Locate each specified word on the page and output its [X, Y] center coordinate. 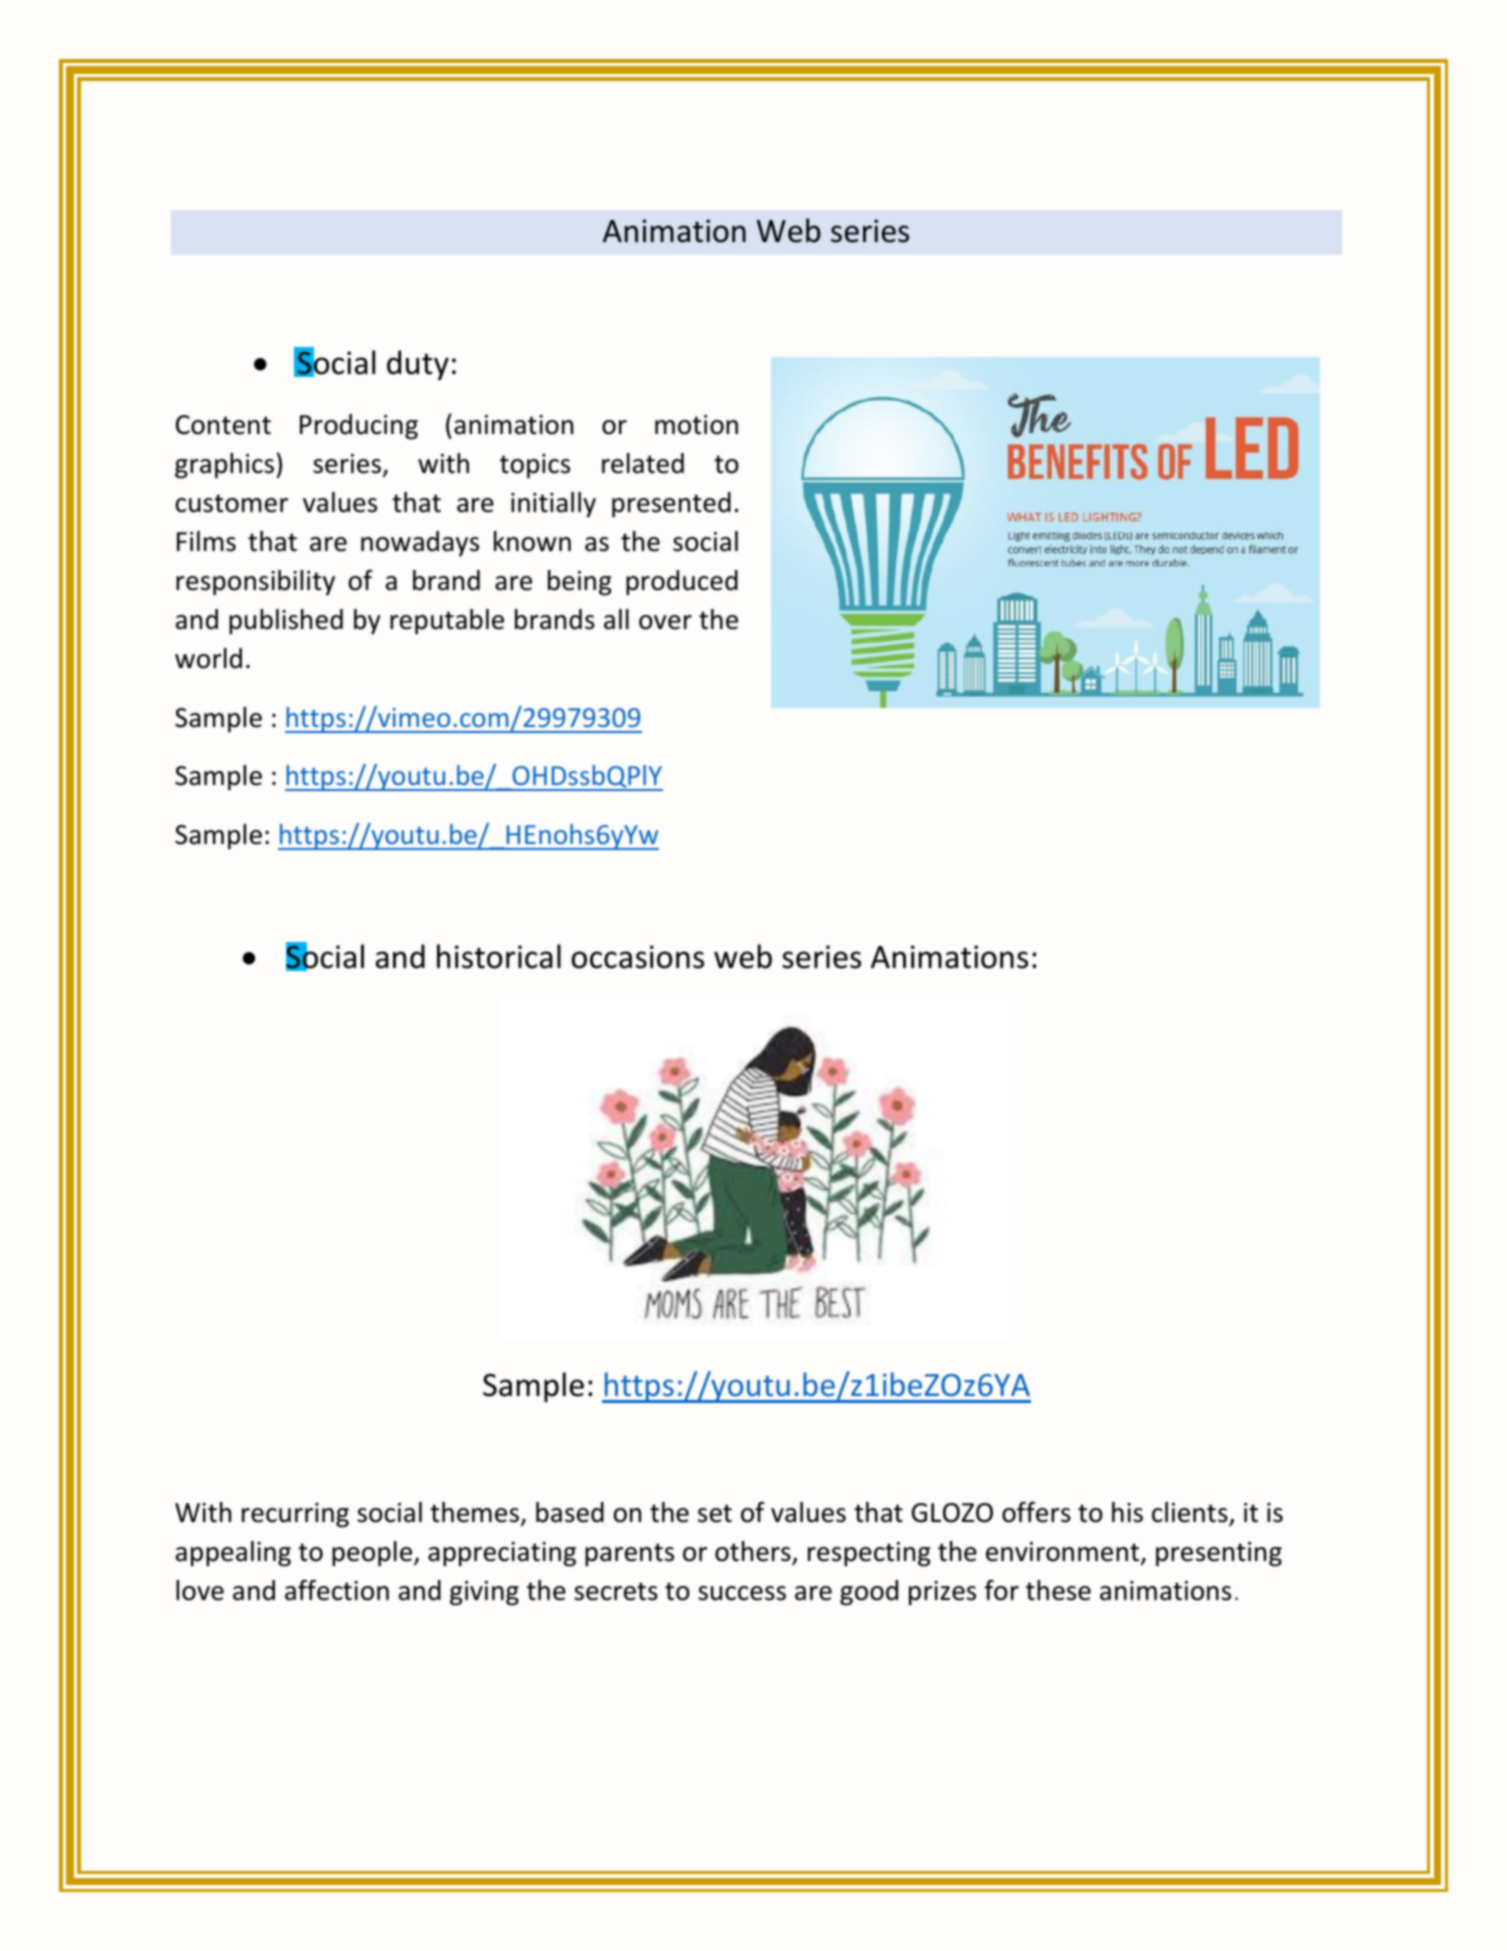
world [208, 658]
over [665, 622]
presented [671, 505]
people [373, 1554]
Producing [359, 427]
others [754, 1552]
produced [682, 583]
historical [499, 956]
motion [696, 425]
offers [1036, 1512]
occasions [637, 957]
